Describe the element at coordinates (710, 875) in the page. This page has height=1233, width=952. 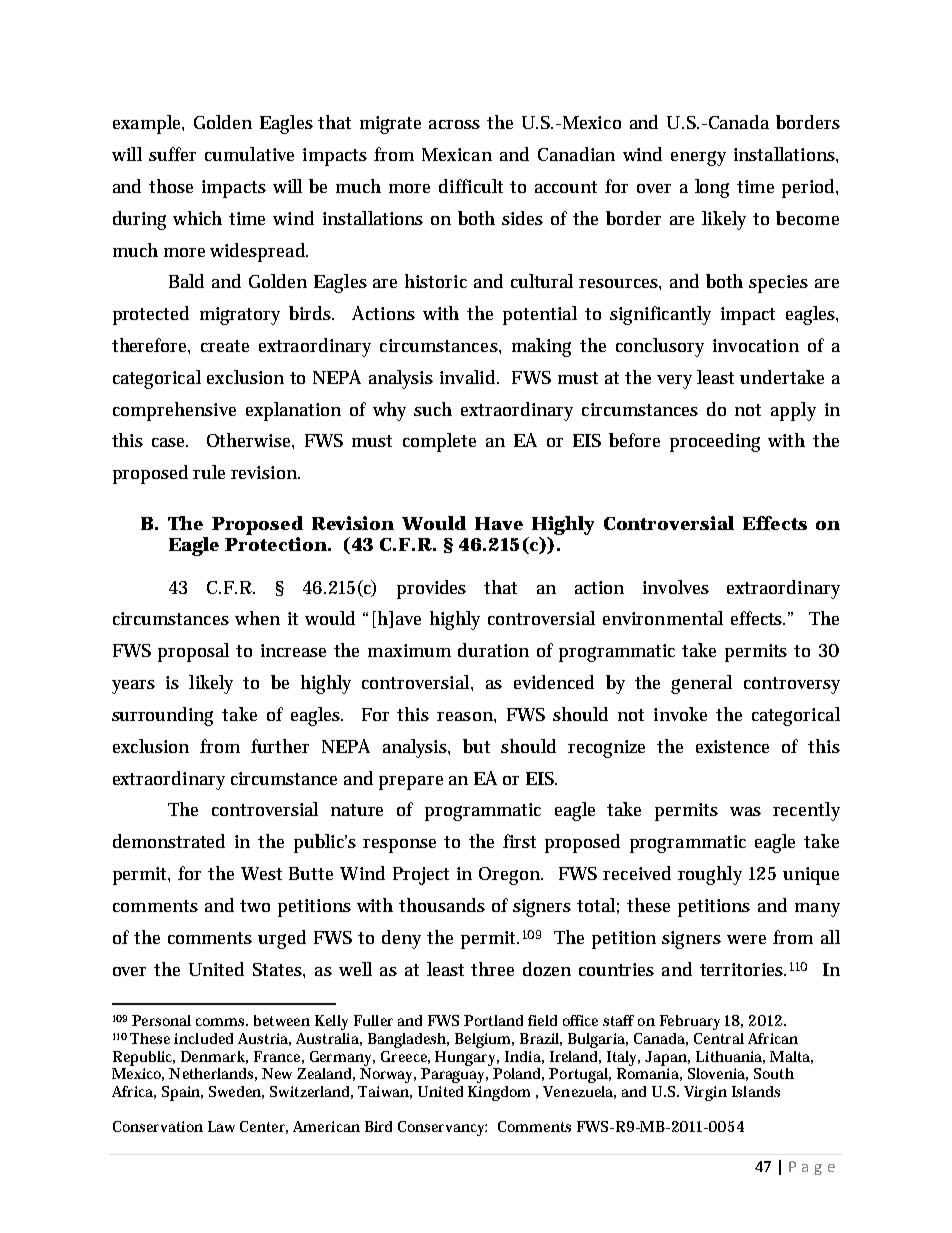
I see `roughly` at that location.
